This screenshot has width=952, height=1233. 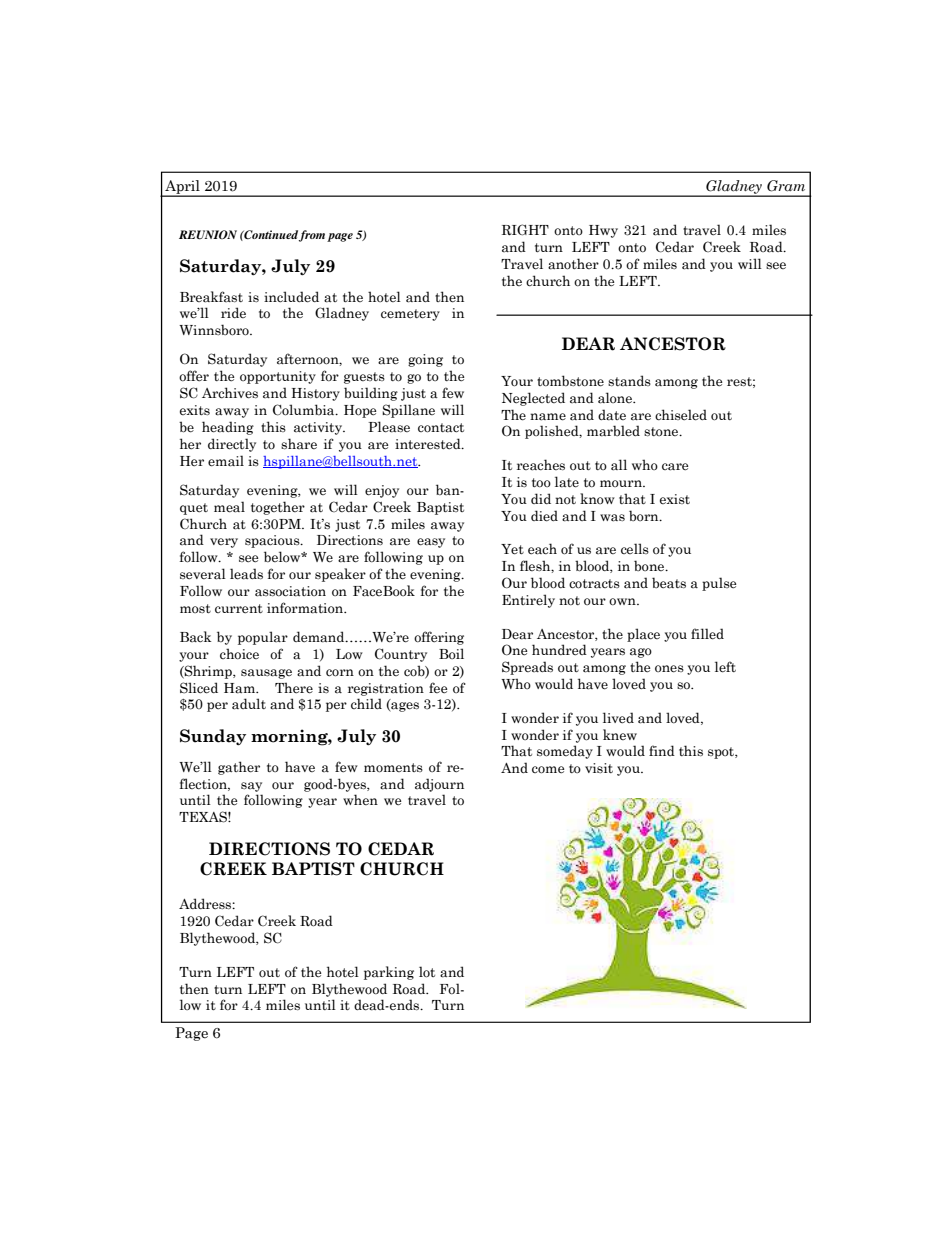 I want to click on directly, so click(x=232, y=445).
